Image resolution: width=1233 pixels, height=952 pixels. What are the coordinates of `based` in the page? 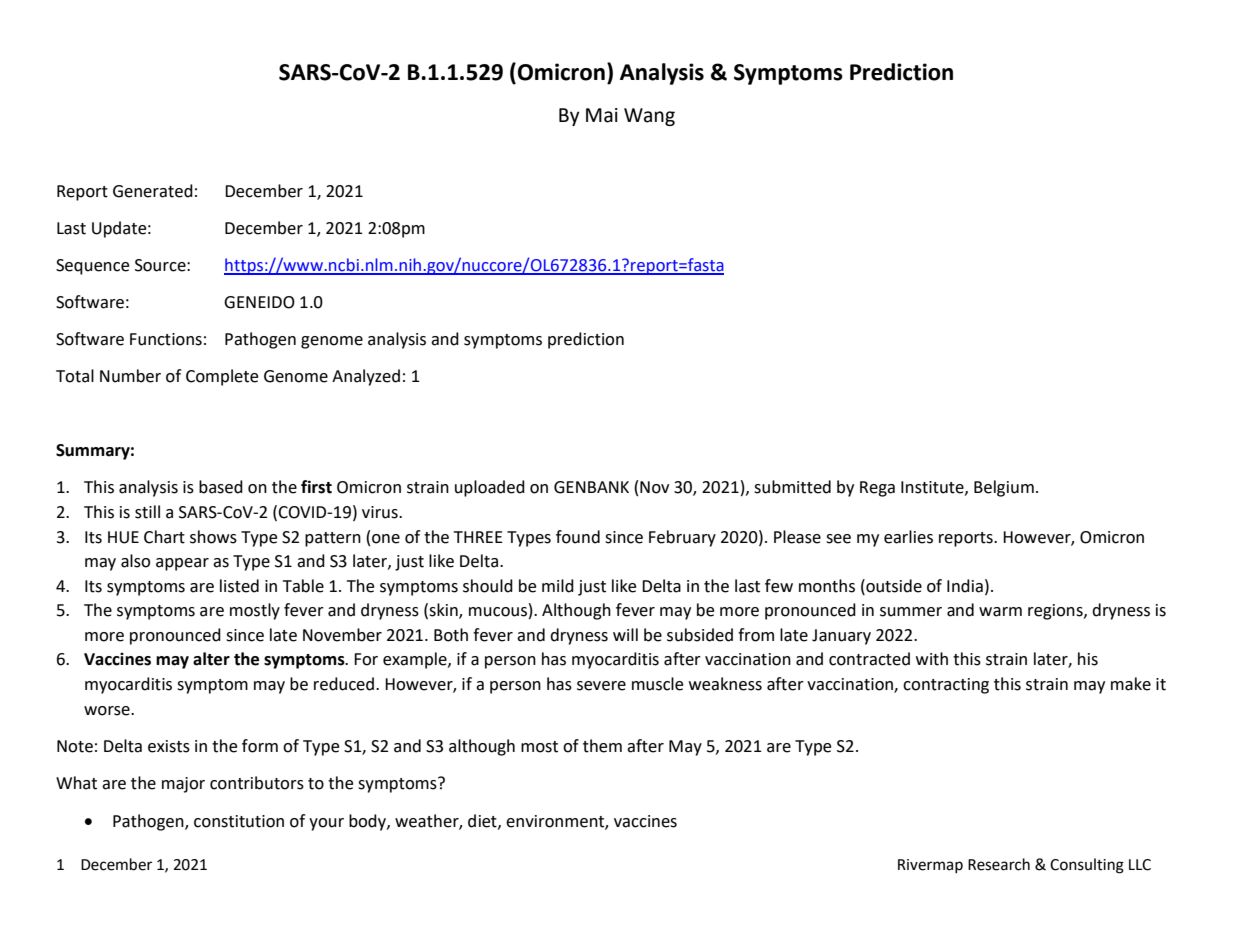 It's located at (221, 487).
